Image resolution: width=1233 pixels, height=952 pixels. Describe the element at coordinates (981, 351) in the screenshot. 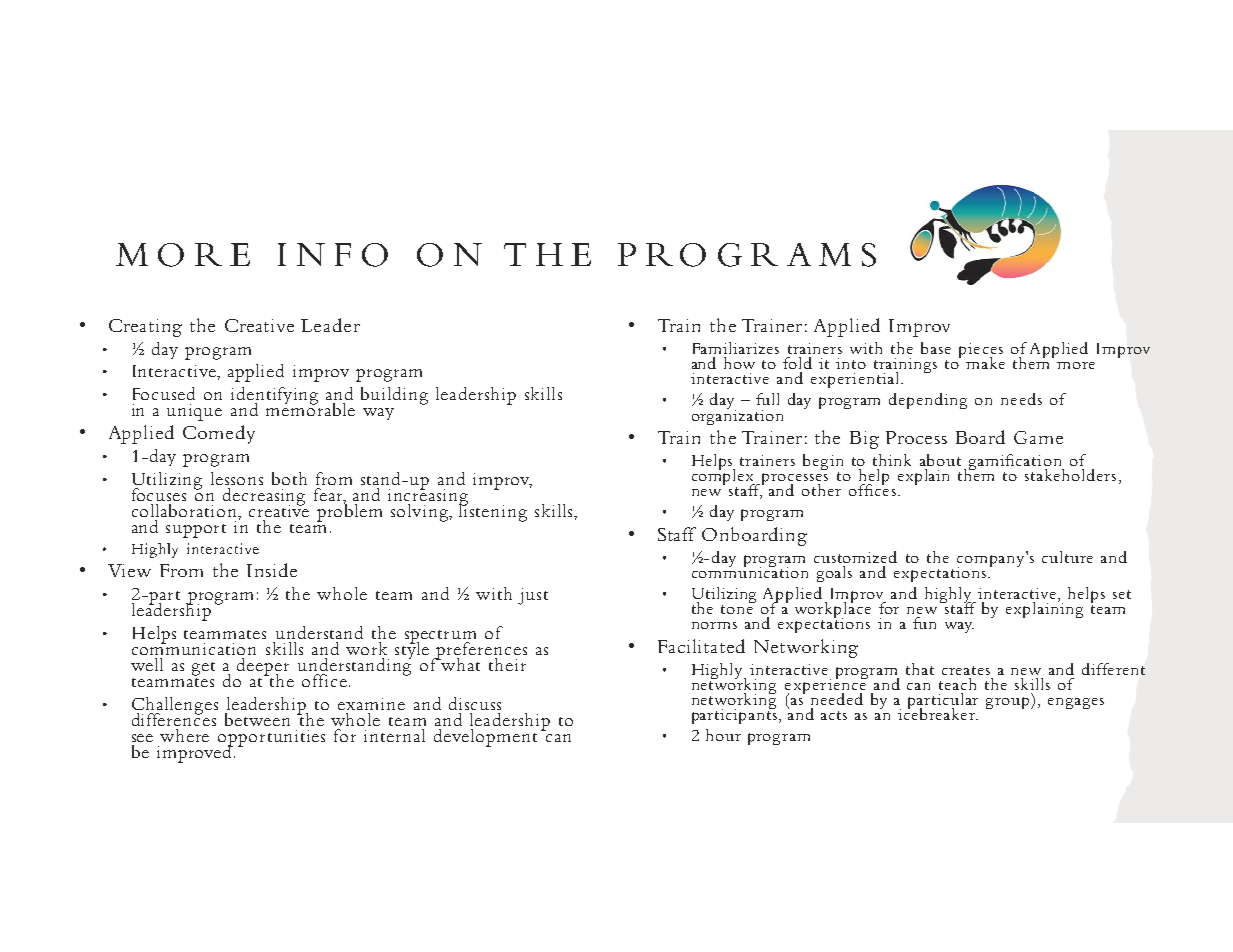

I see `pieces` at that location.
